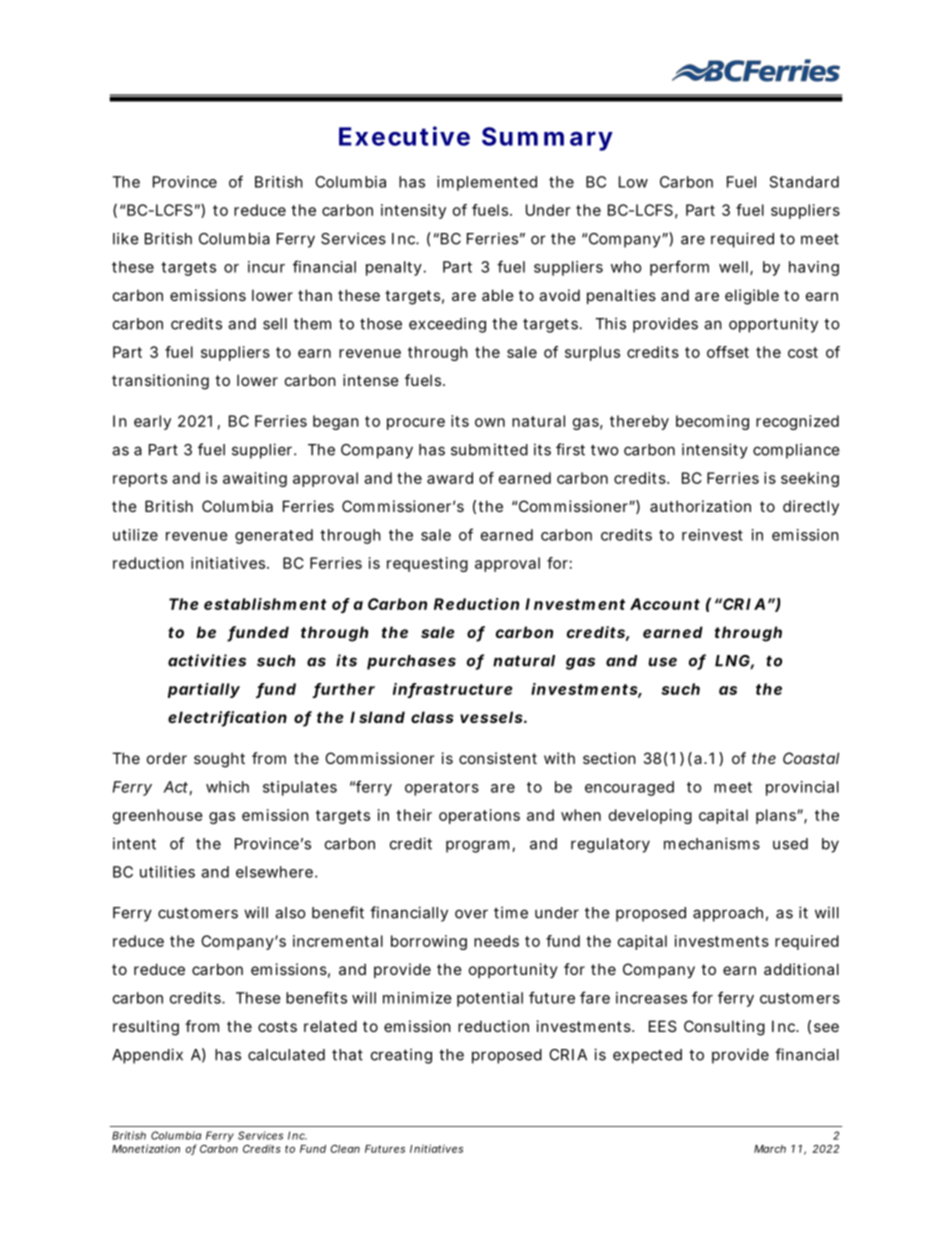  What do you see at coordinates (401, 1056) in the screenshot?
I see `creating` at bounding box center [401, 1056].
